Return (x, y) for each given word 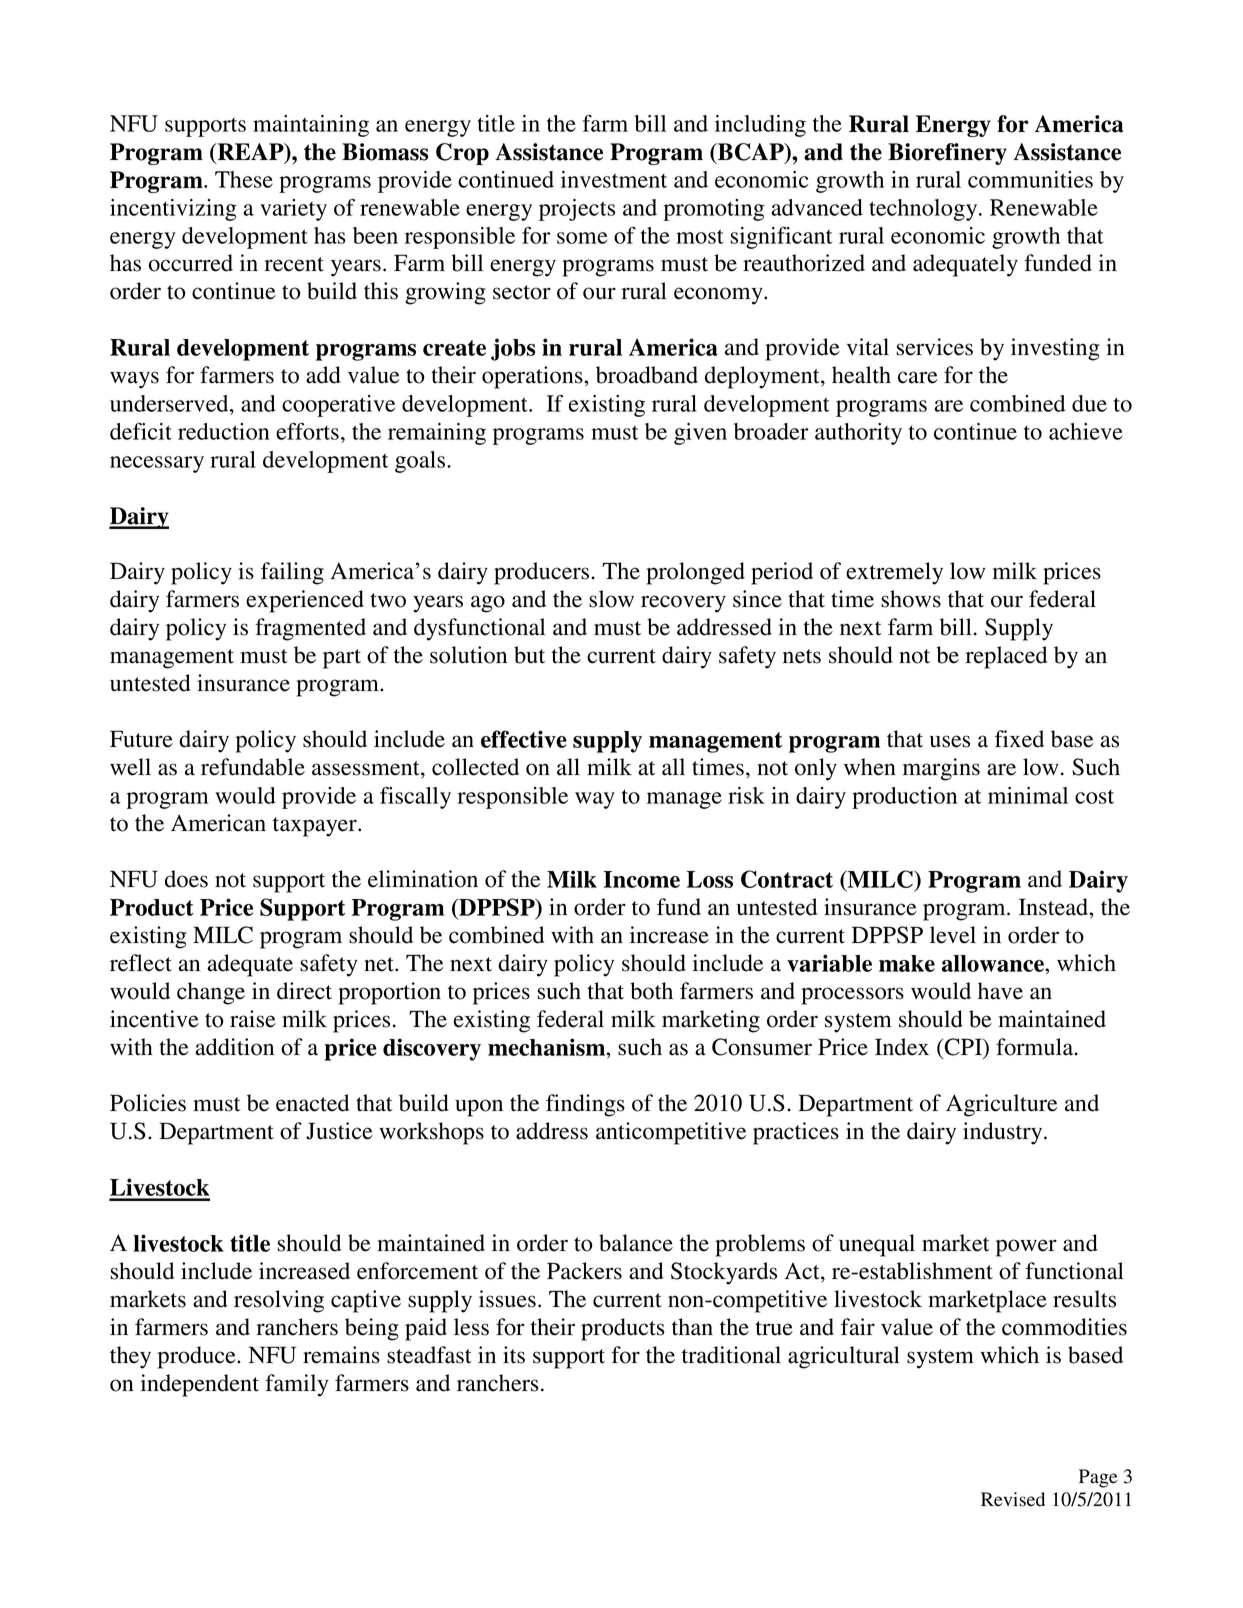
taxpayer (316, 827)
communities (1030, 179)
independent (200, 1385)
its (514, 1355)
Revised (1013, 1499)
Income (641, 879)
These (244, 179)
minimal (1028, 795)
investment (614, 179)
